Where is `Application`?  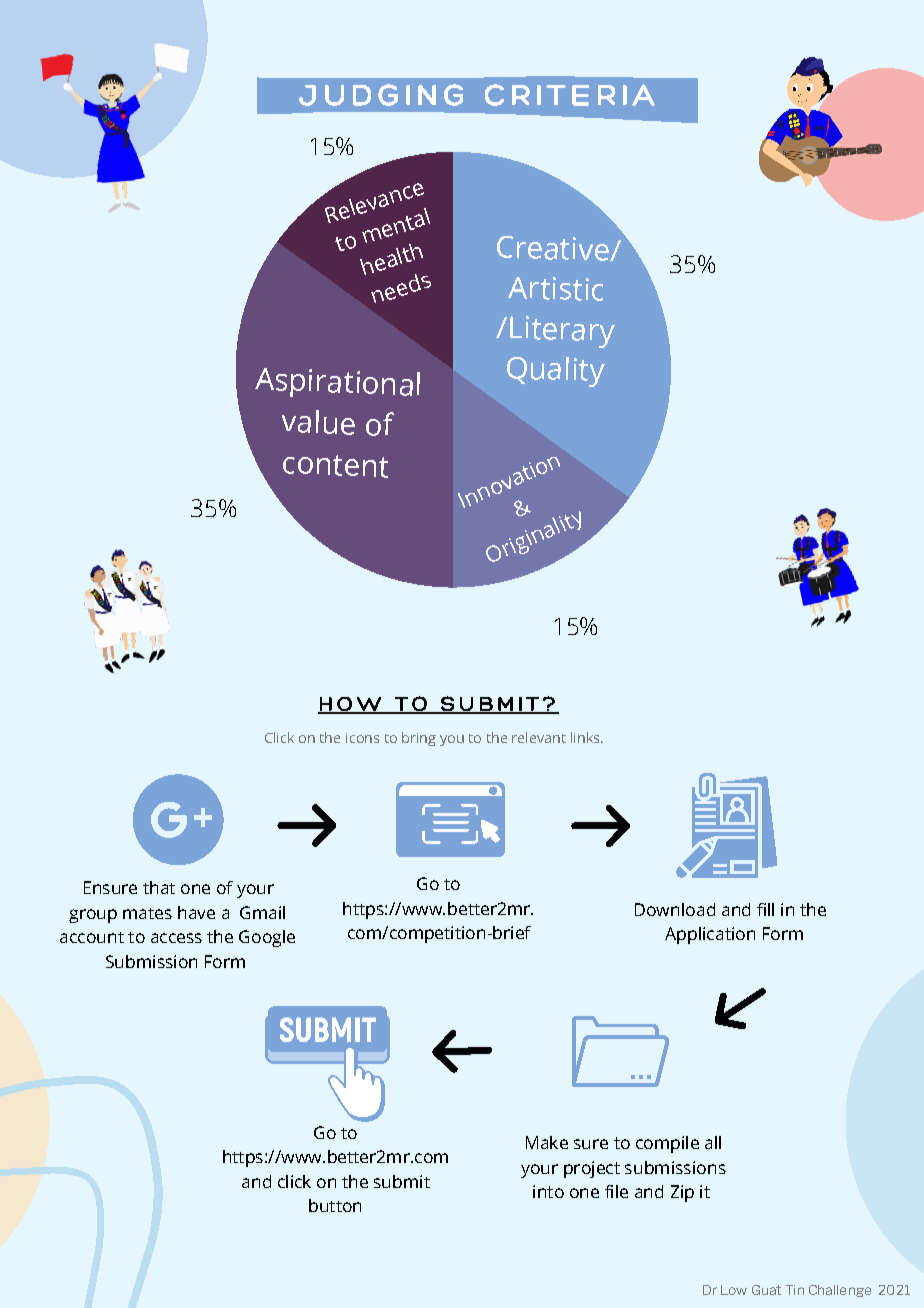 Application is located at coordinates (710, 935).
